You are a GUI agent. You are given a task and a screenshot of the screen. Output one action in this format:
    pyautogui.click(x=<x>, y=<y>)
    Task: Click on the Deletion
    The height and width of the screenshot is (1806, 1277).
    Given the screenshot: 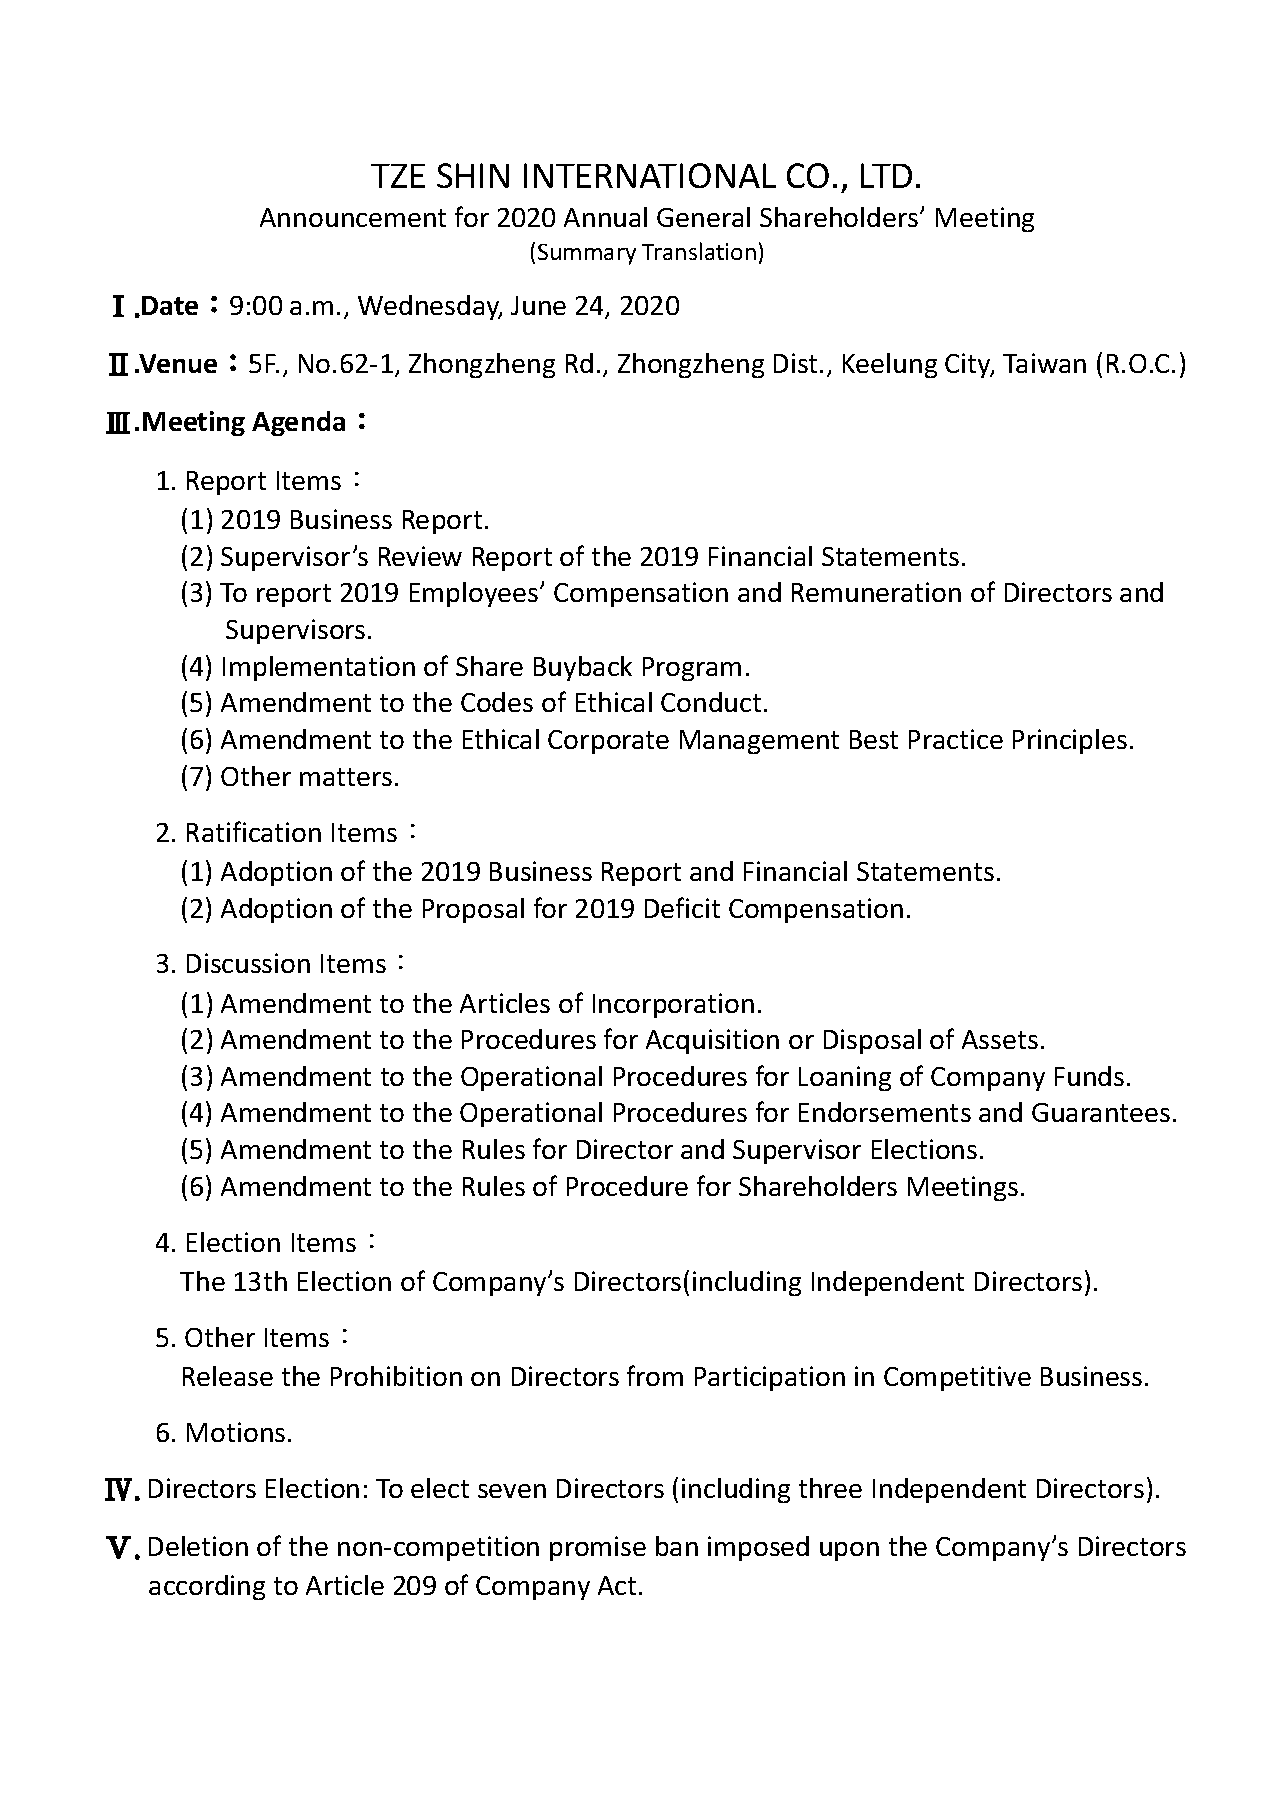 What is the action you would take?
    pyautogui.click(x=198, y=1546)
